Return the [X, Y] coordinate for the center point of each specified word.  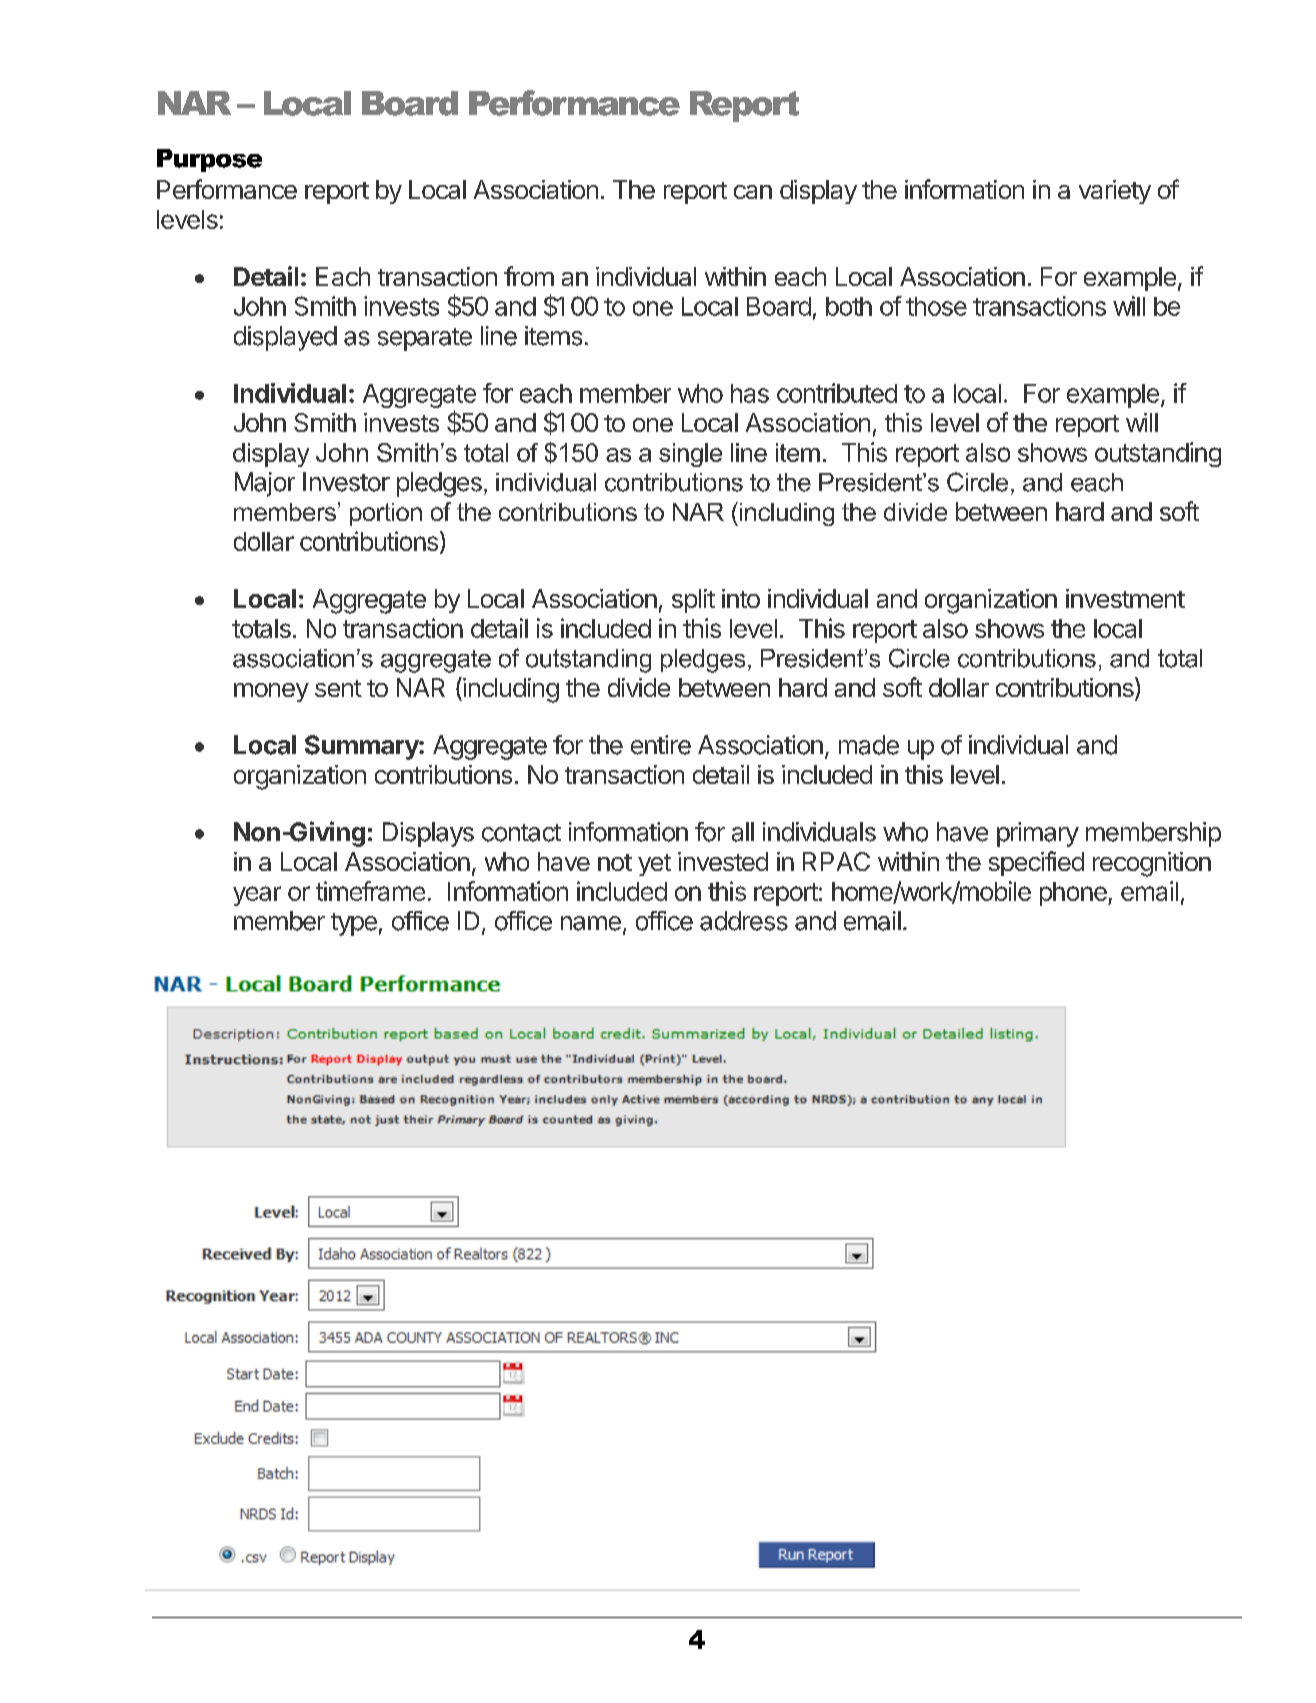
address [744, 921]
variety [1115, 192]
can [753, 192]
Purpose [209, 160]
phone [1074, 894]
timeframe [370, 891]
